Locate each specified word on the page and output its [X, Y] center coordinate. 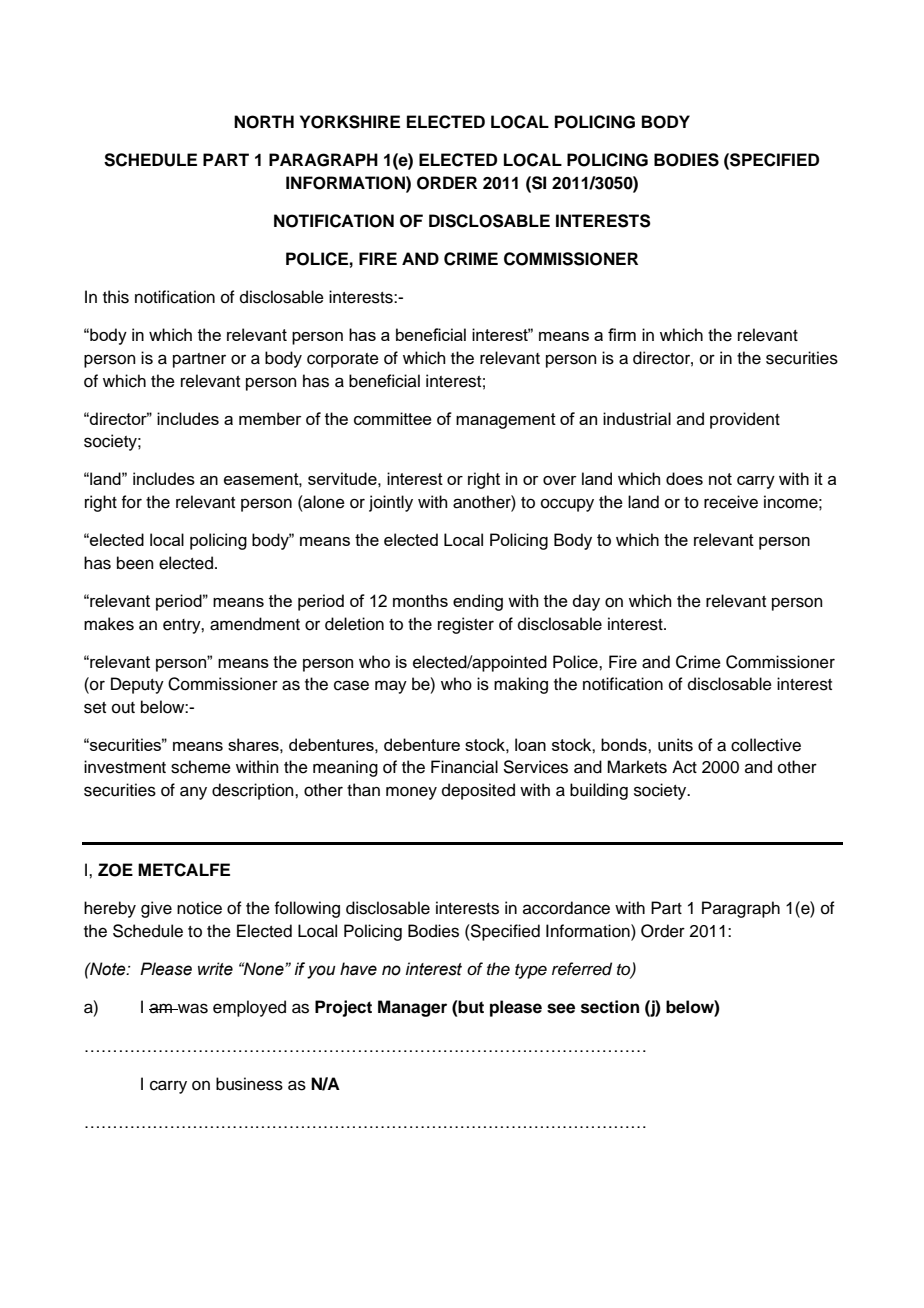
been [135, 563]
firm [622, 334]
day [586, 602]
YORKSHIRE [350, 122]
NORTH [264, 122]
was [192, 1008]
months [420, 600]
